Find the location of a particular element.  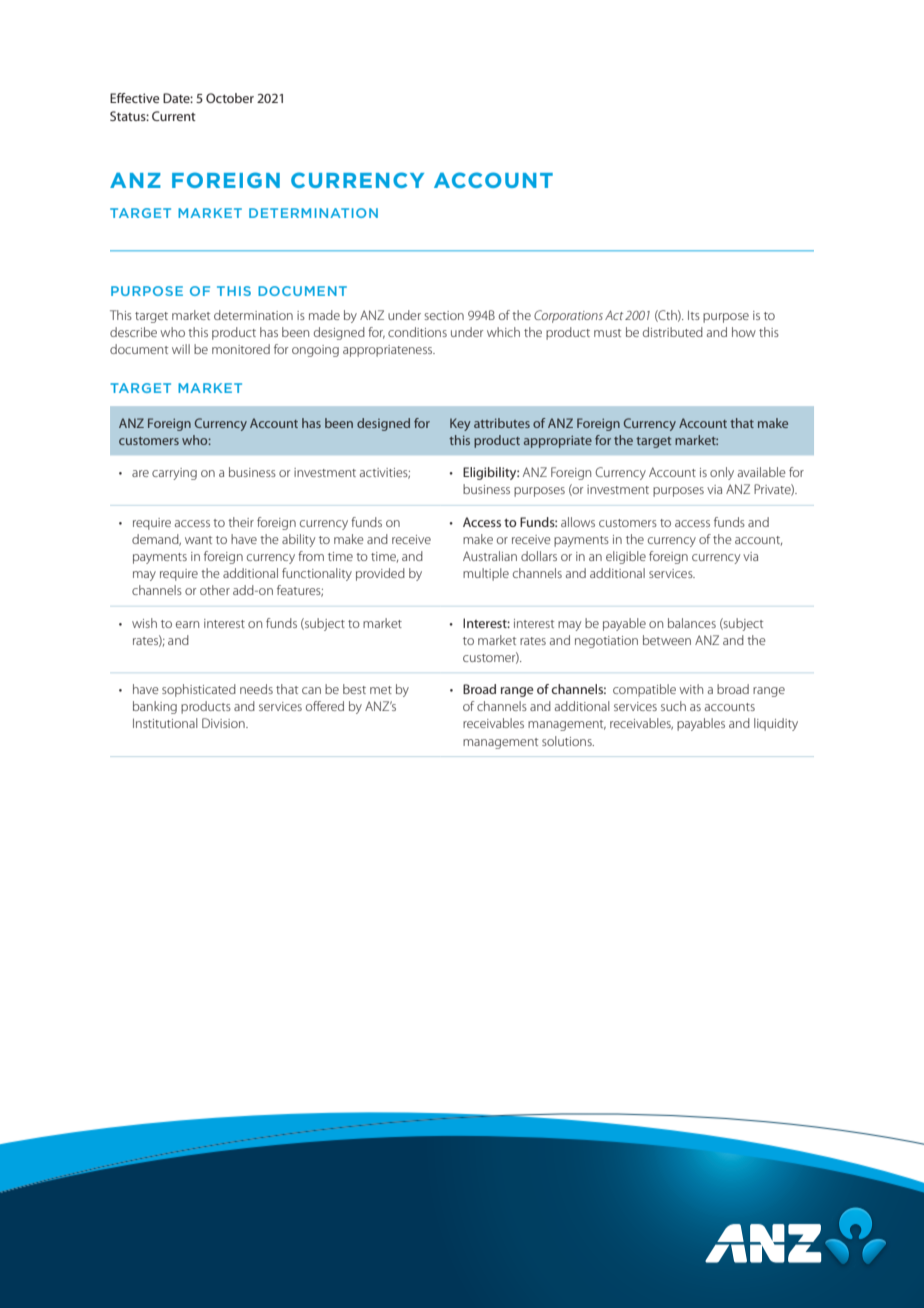

carrying is located at coordinates (174, 474).
